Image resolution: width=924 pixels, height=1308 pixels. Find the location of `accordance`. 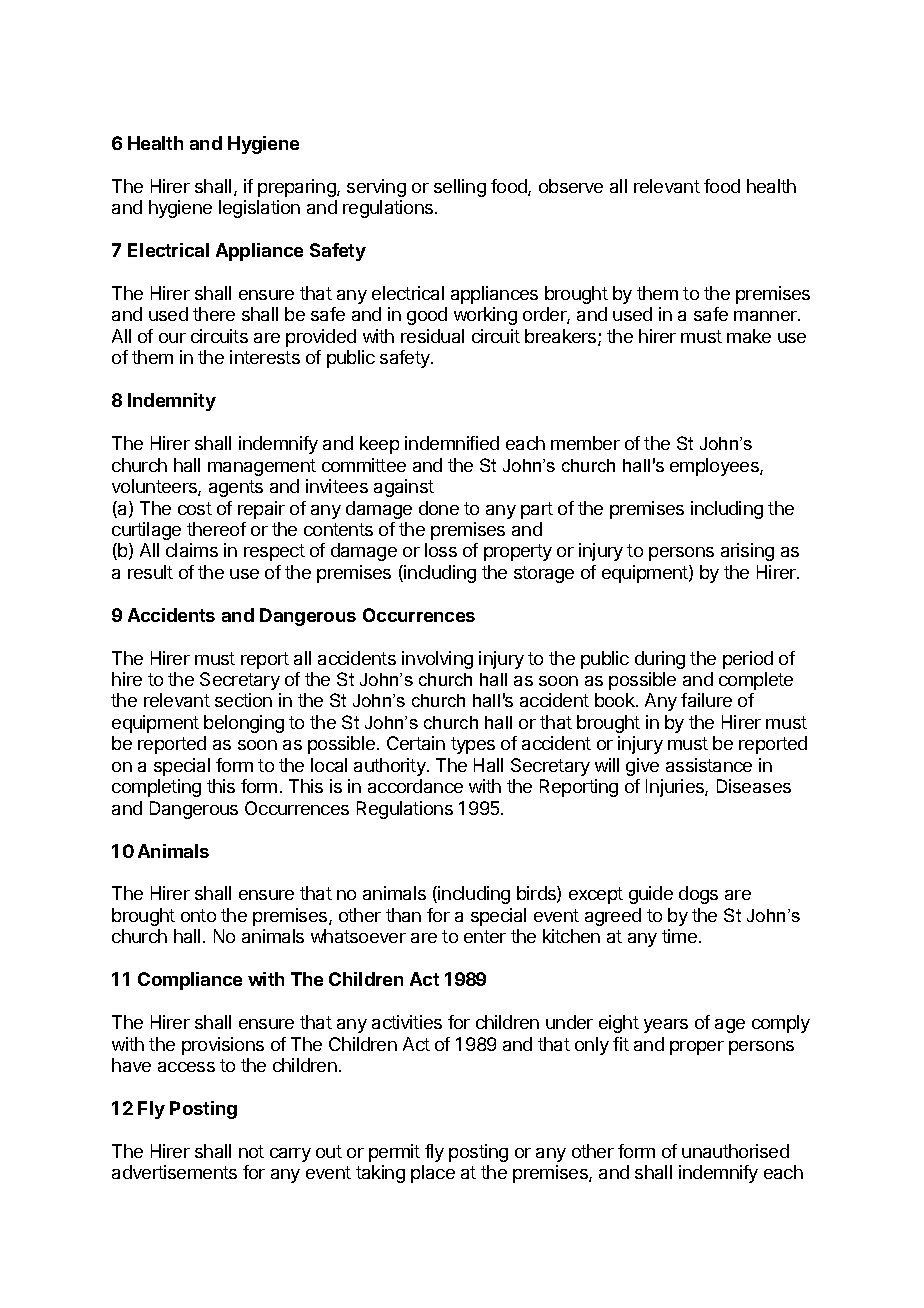

accordance is located at coordinates (415, 786).
